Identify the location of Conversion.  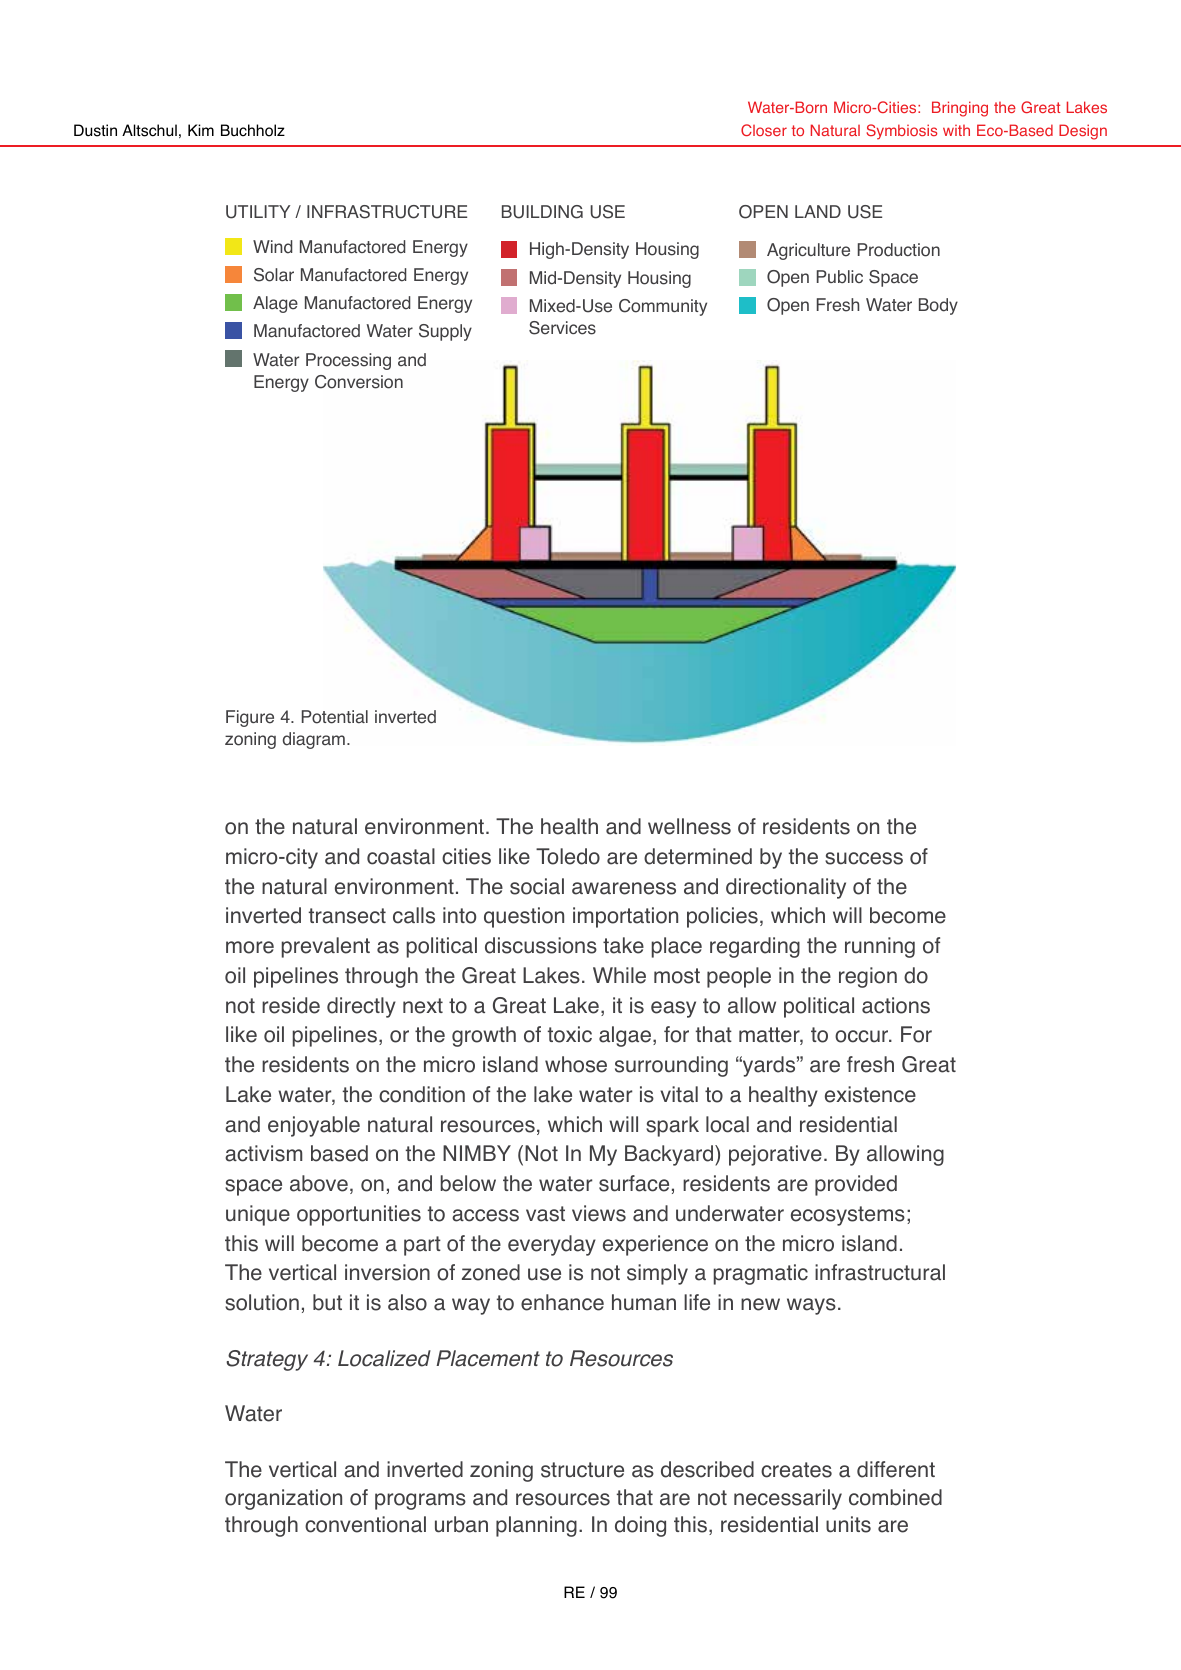
(359, 382).
